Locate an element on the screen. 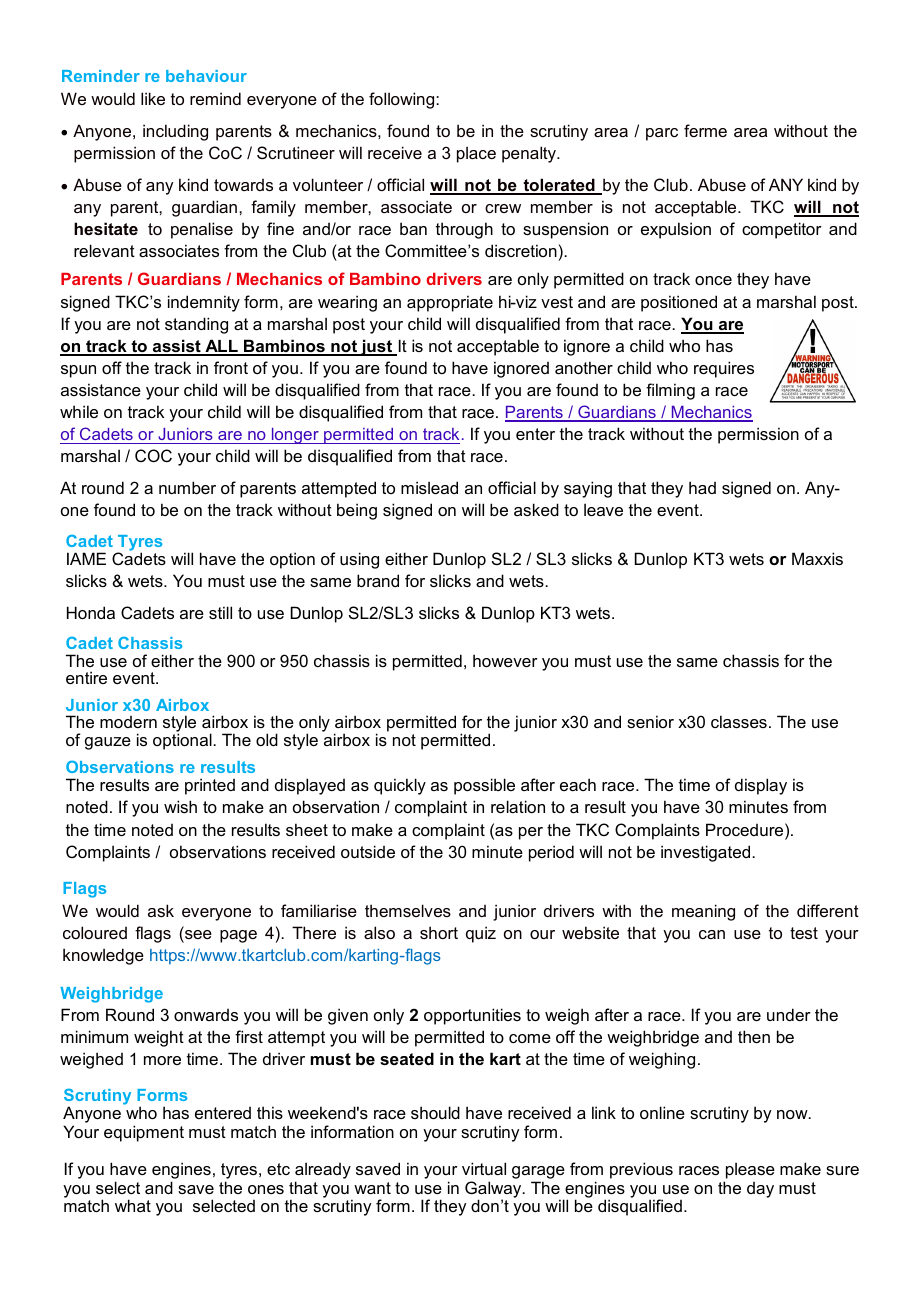  following is located at coordinates (403, 100).
